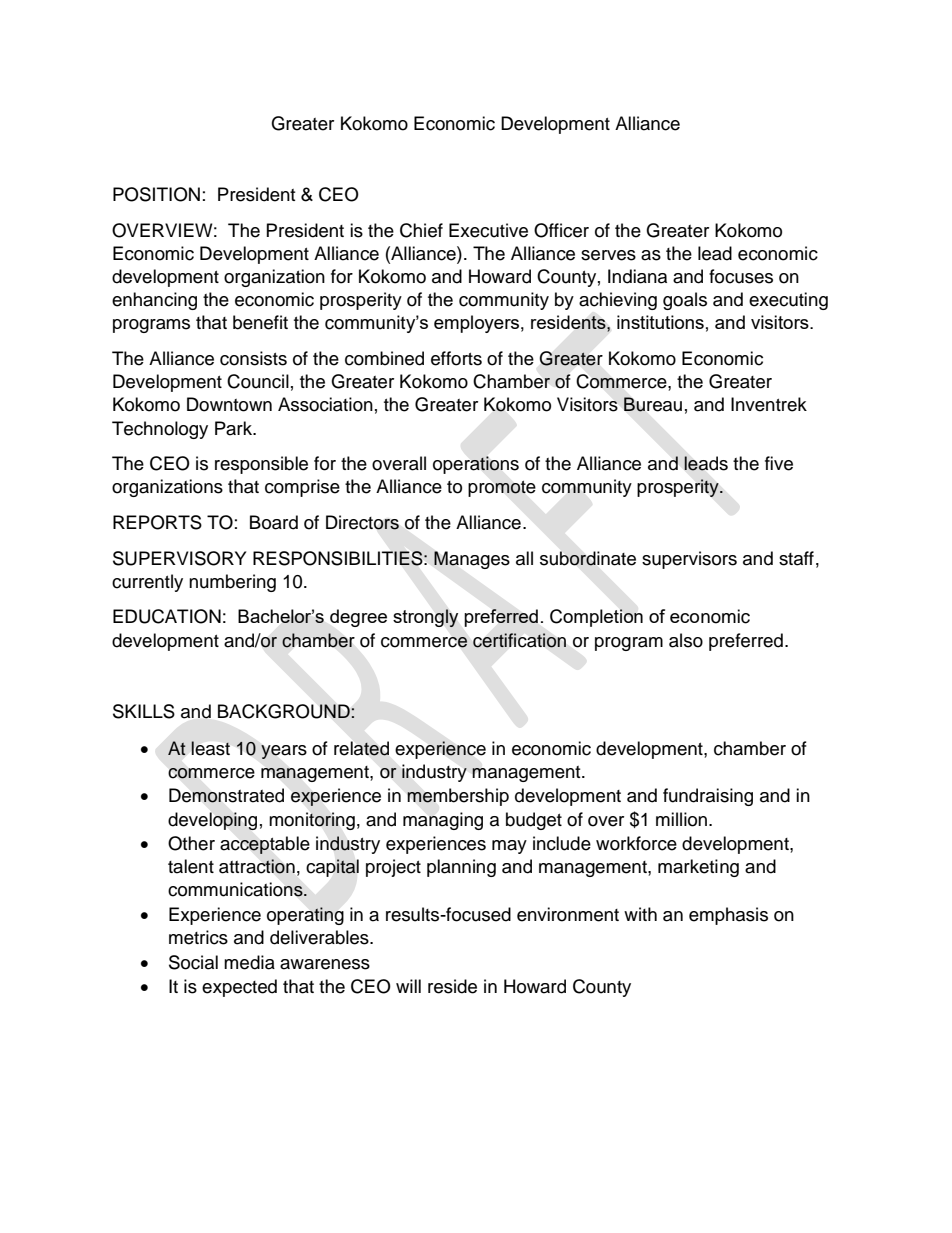 The image size is (952, 1233). I want to click on Executive, so click(488, 230).
